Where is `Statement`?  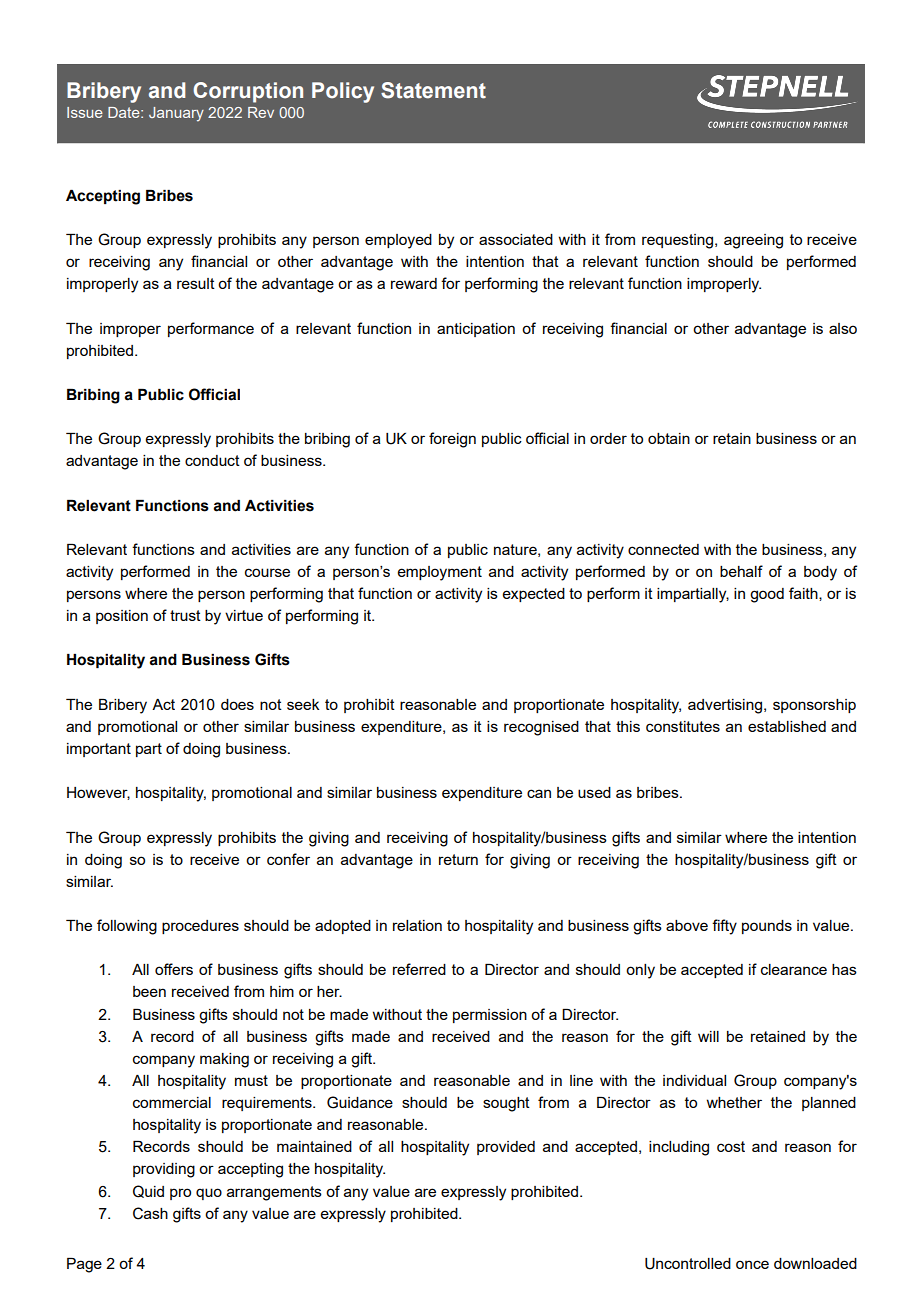
Statement is located at coordinates (433, 90).
